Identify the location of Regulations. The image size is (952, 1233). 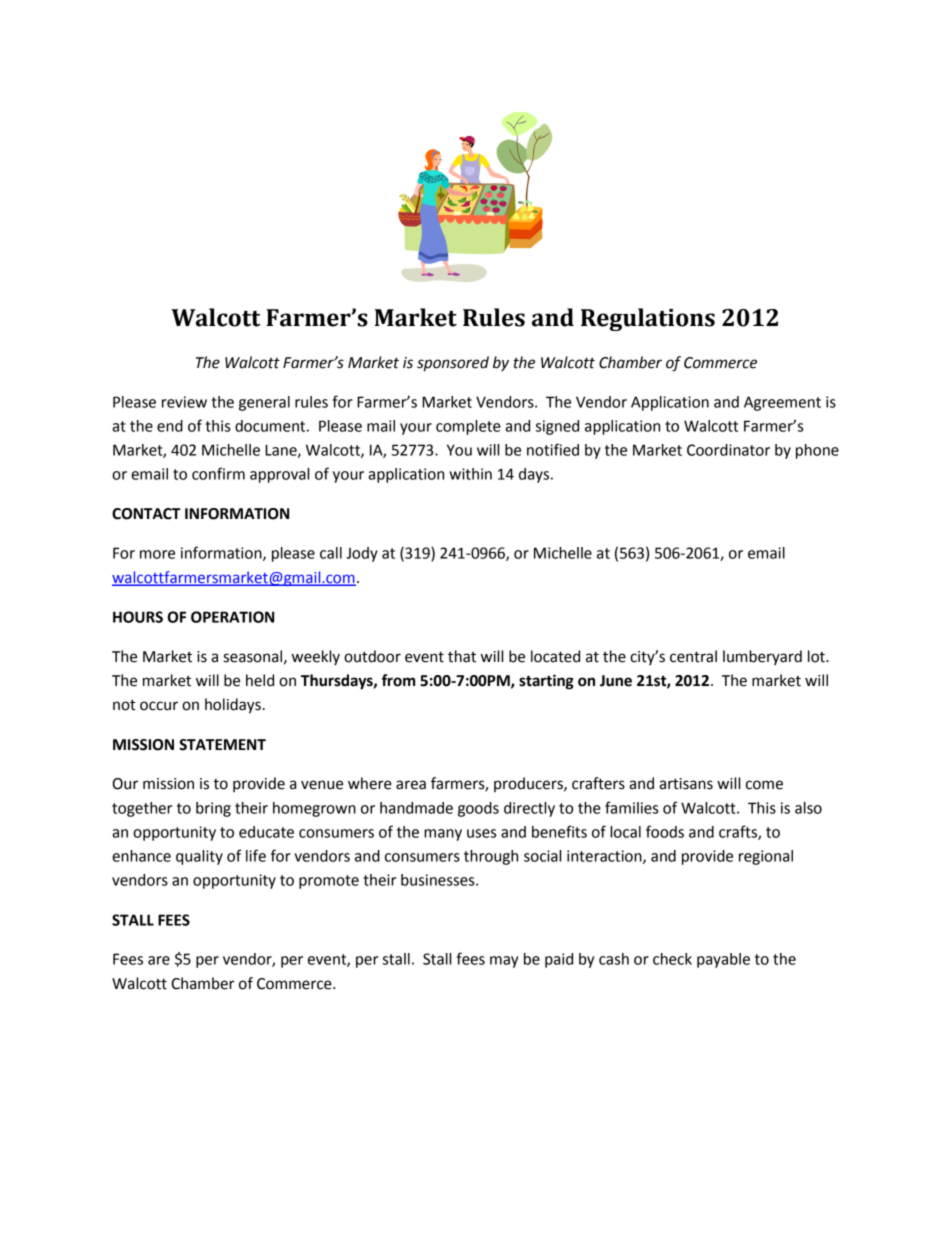
(648, 319).
